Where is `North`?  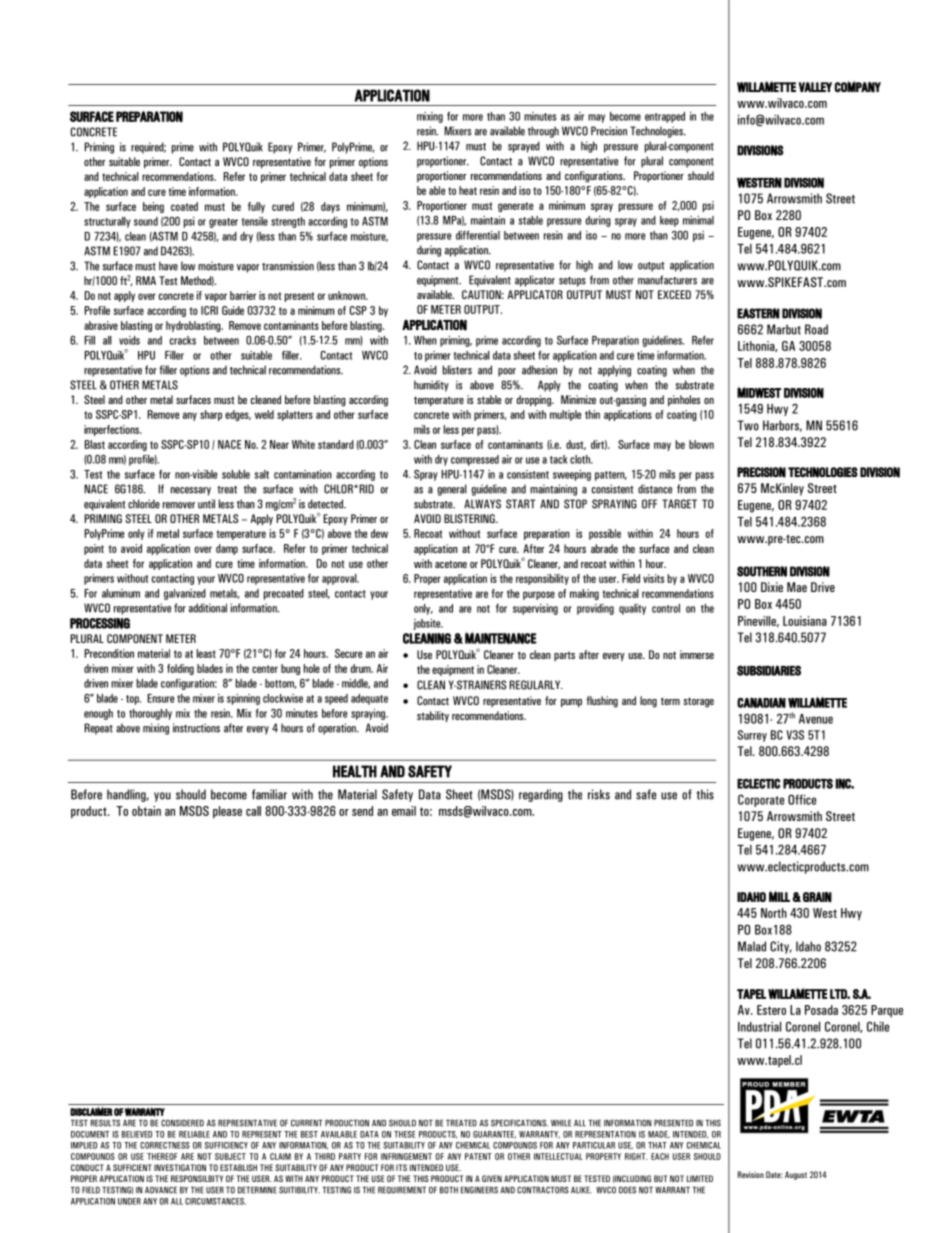 North is located at coordinates (774, 913).
